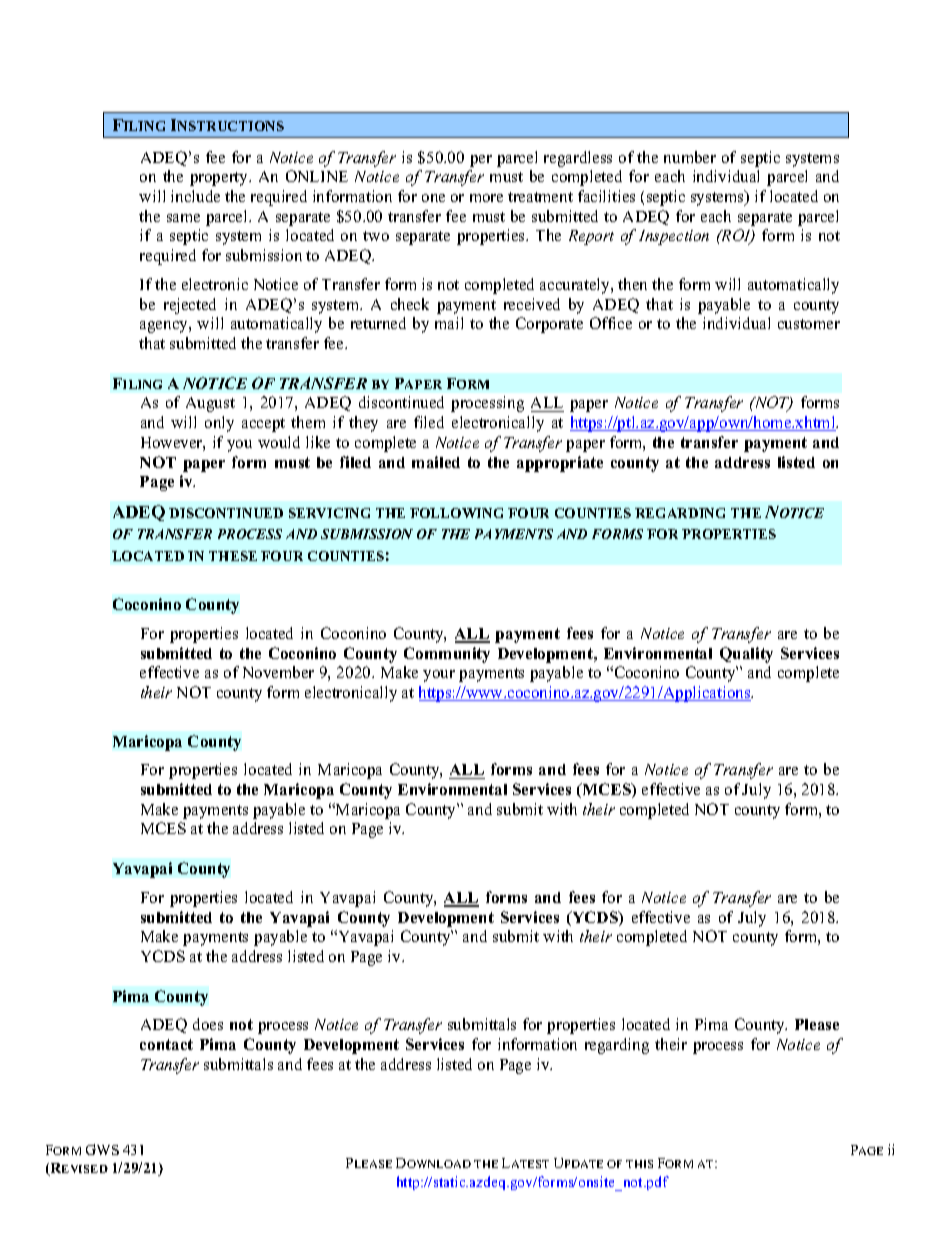 The image size is (952, 1233). I want to click on does, so click(208, 1024).
